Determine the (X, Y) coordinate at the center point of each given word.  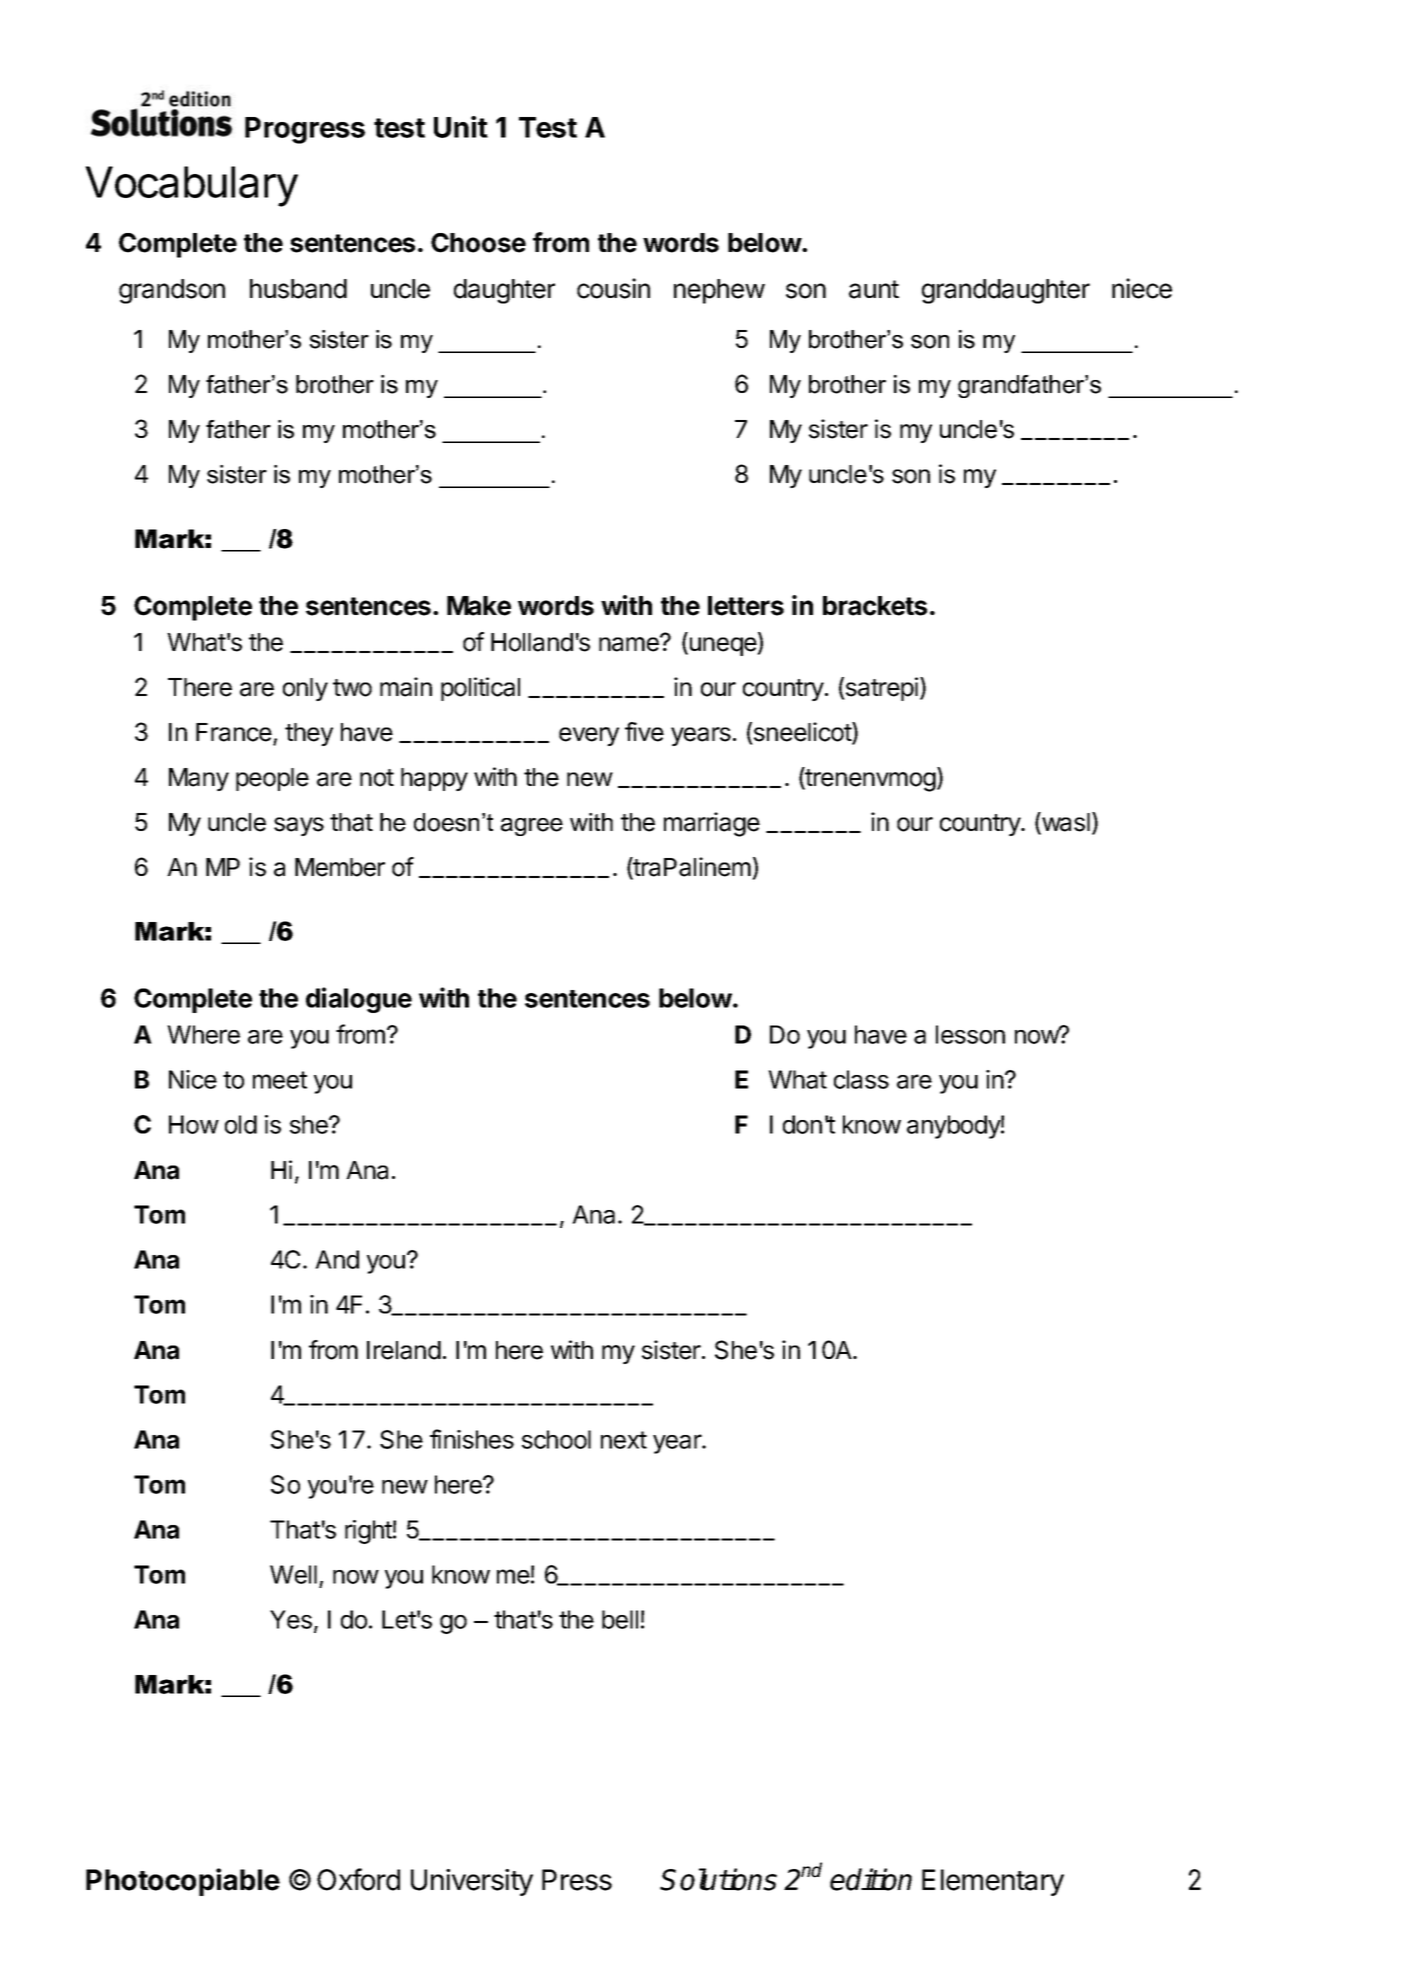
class (861, 1079)
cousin (613, 288)
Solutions (718, 1879)
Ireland (404, 1350)
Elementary (993, 1882)
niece (1142, 288)
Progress (305, 130)
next (624, 1440)
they (309, 734)
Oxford (358, 1879)
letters (746, 606)
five (644, 732)
